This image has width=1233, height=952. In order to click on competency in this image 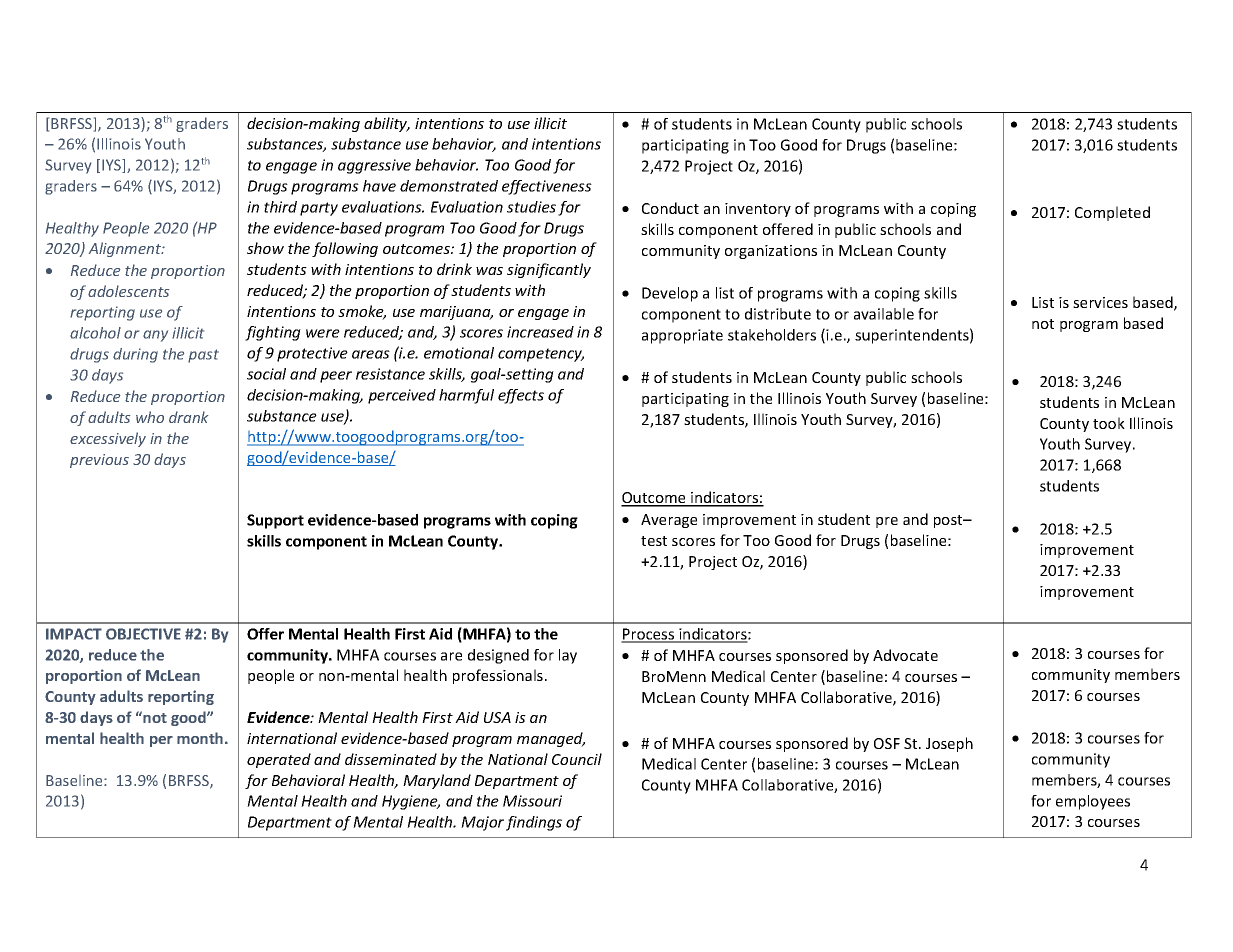, I will do `click(541, 355)`.
